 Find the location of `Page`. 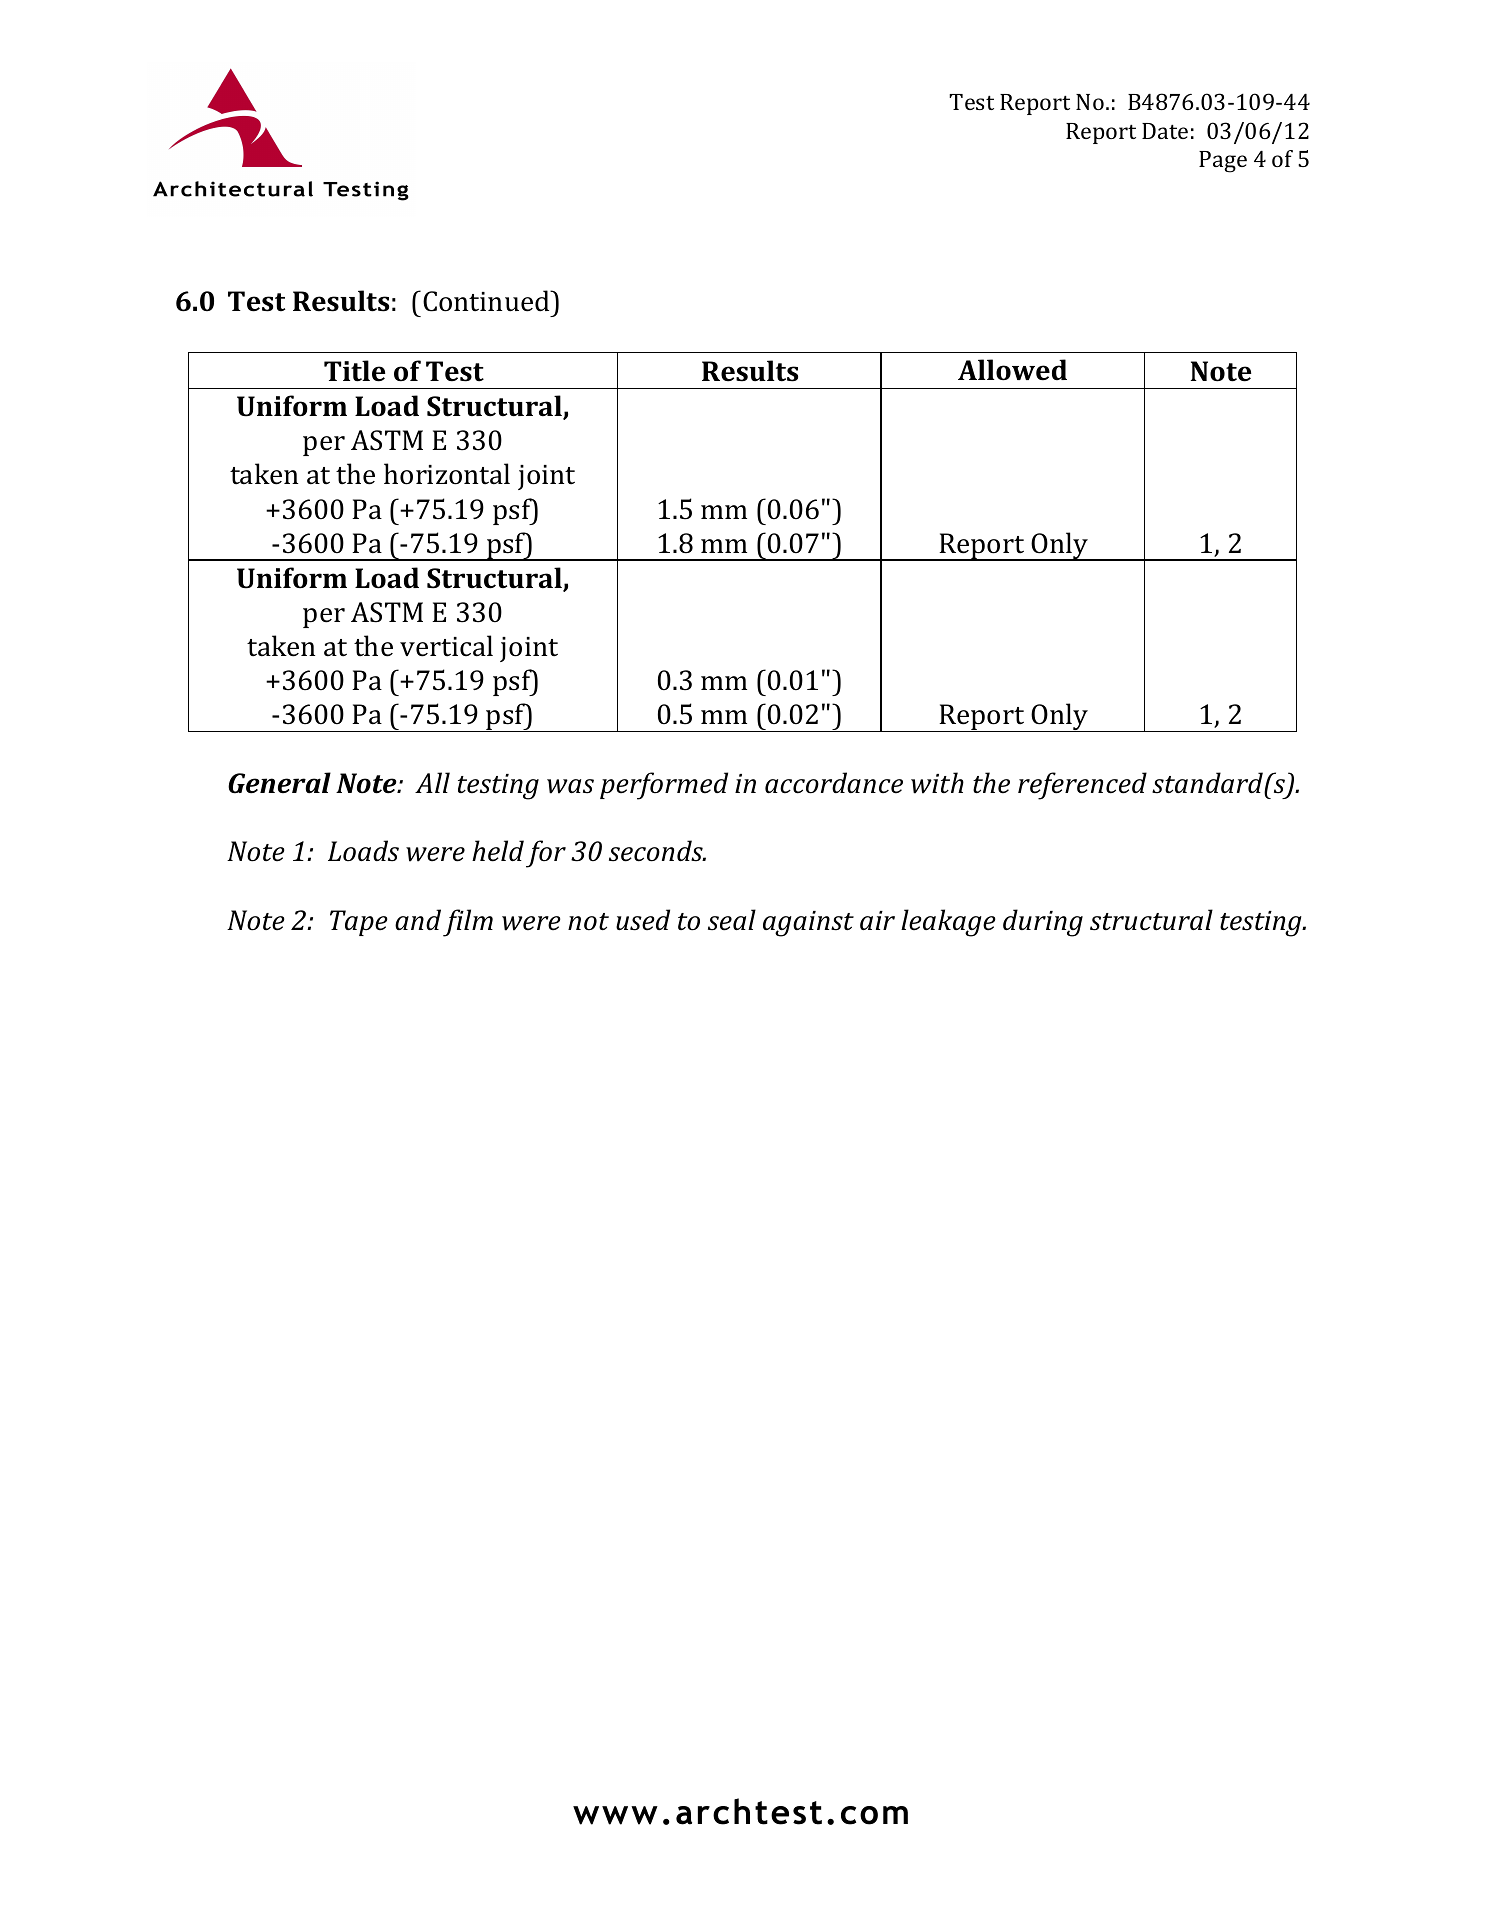

Page is located at coordinates (1223, 162).
